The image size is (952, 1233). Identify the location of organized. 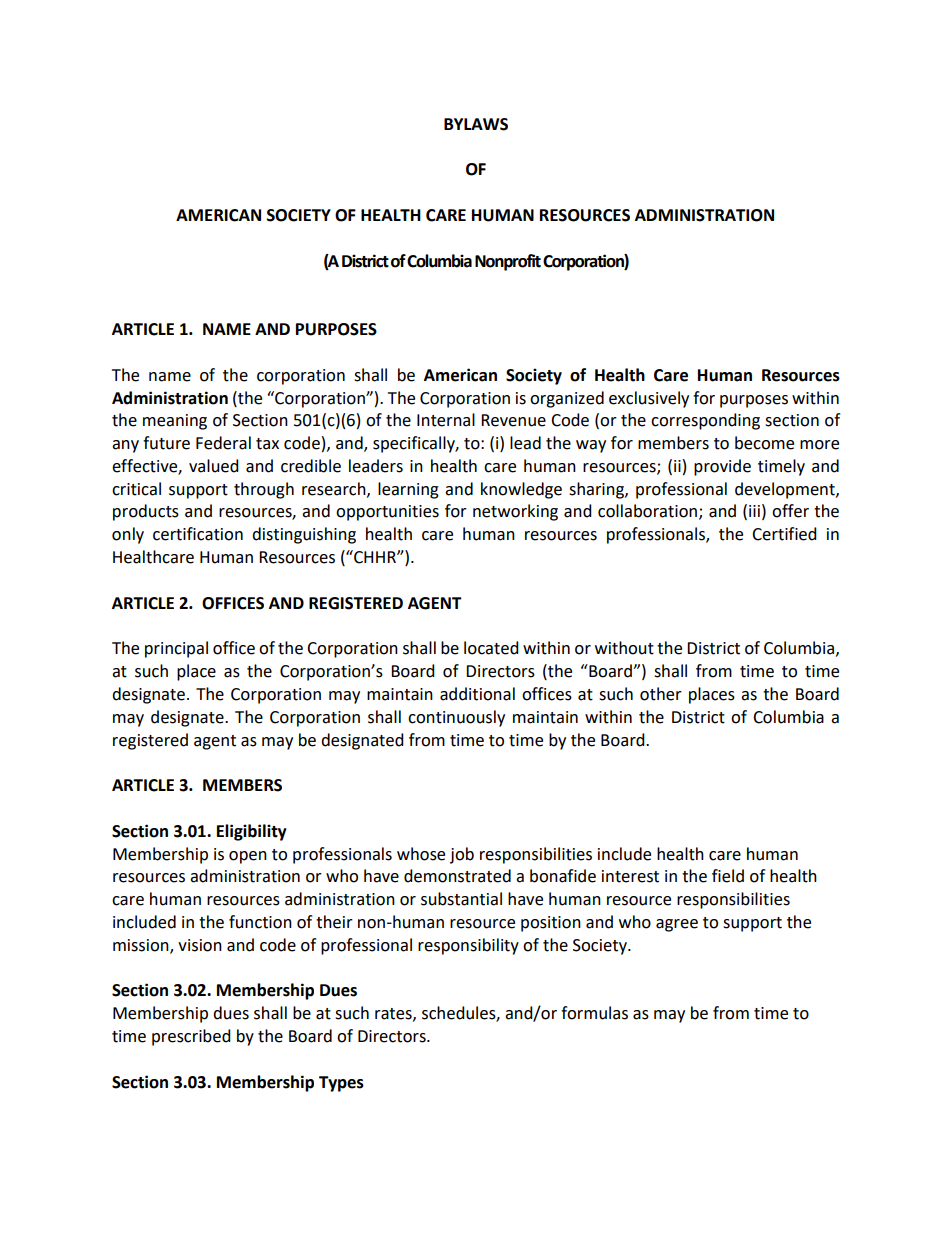
(567, 399).
